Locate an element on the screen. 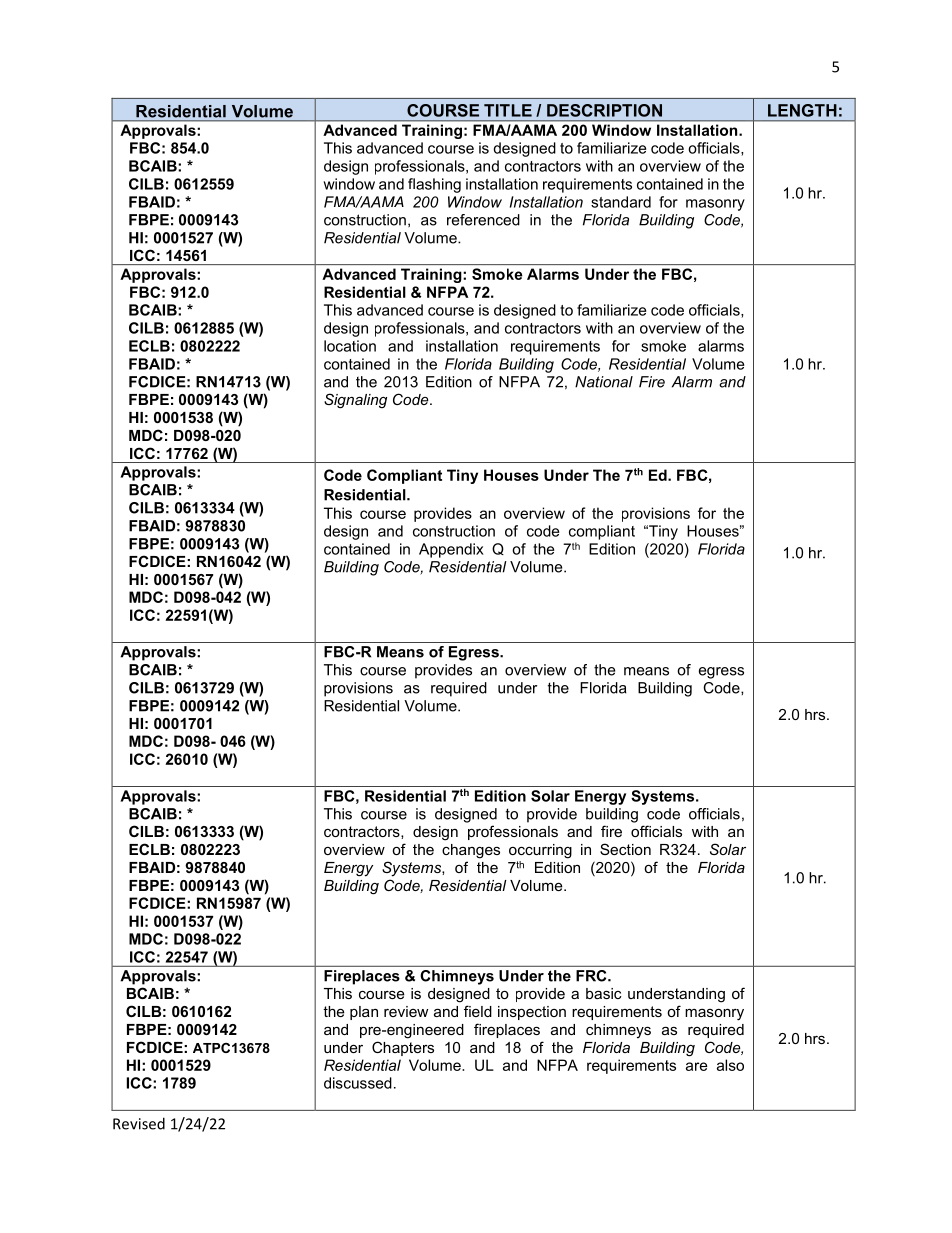  LENGTH is located at coordinates (802, 110).
